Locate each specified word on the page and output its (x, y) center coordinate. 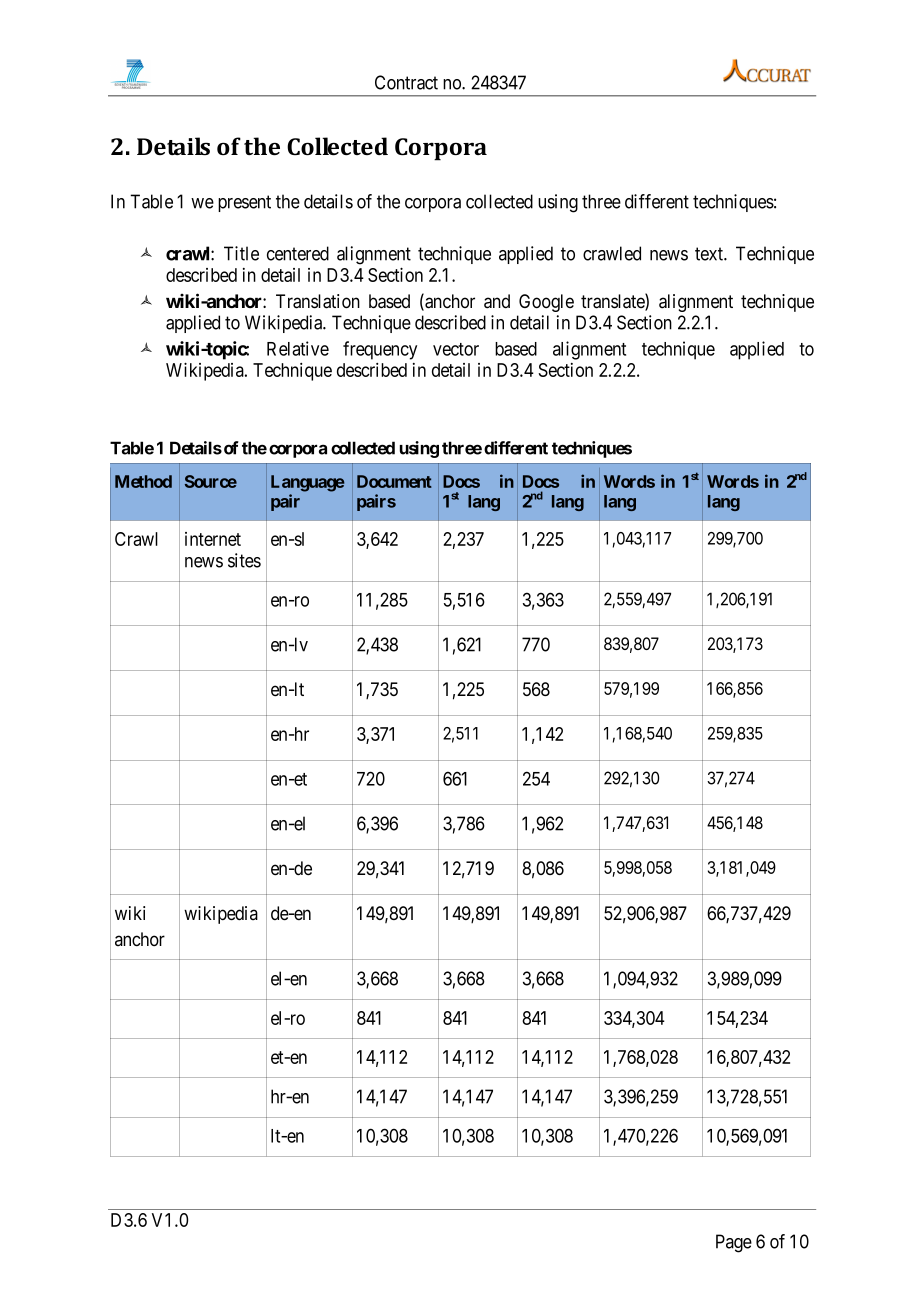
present (244, 203)
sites (244, 560)
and (497, 301)
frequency (380, 350)
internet (213, 539)
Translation (318, 301)
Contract (406, 82)
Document (394, 481)
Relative (298, 348)
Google (546, 303)
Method (143, 481)
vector (456, 349)
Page (734, 1243)
